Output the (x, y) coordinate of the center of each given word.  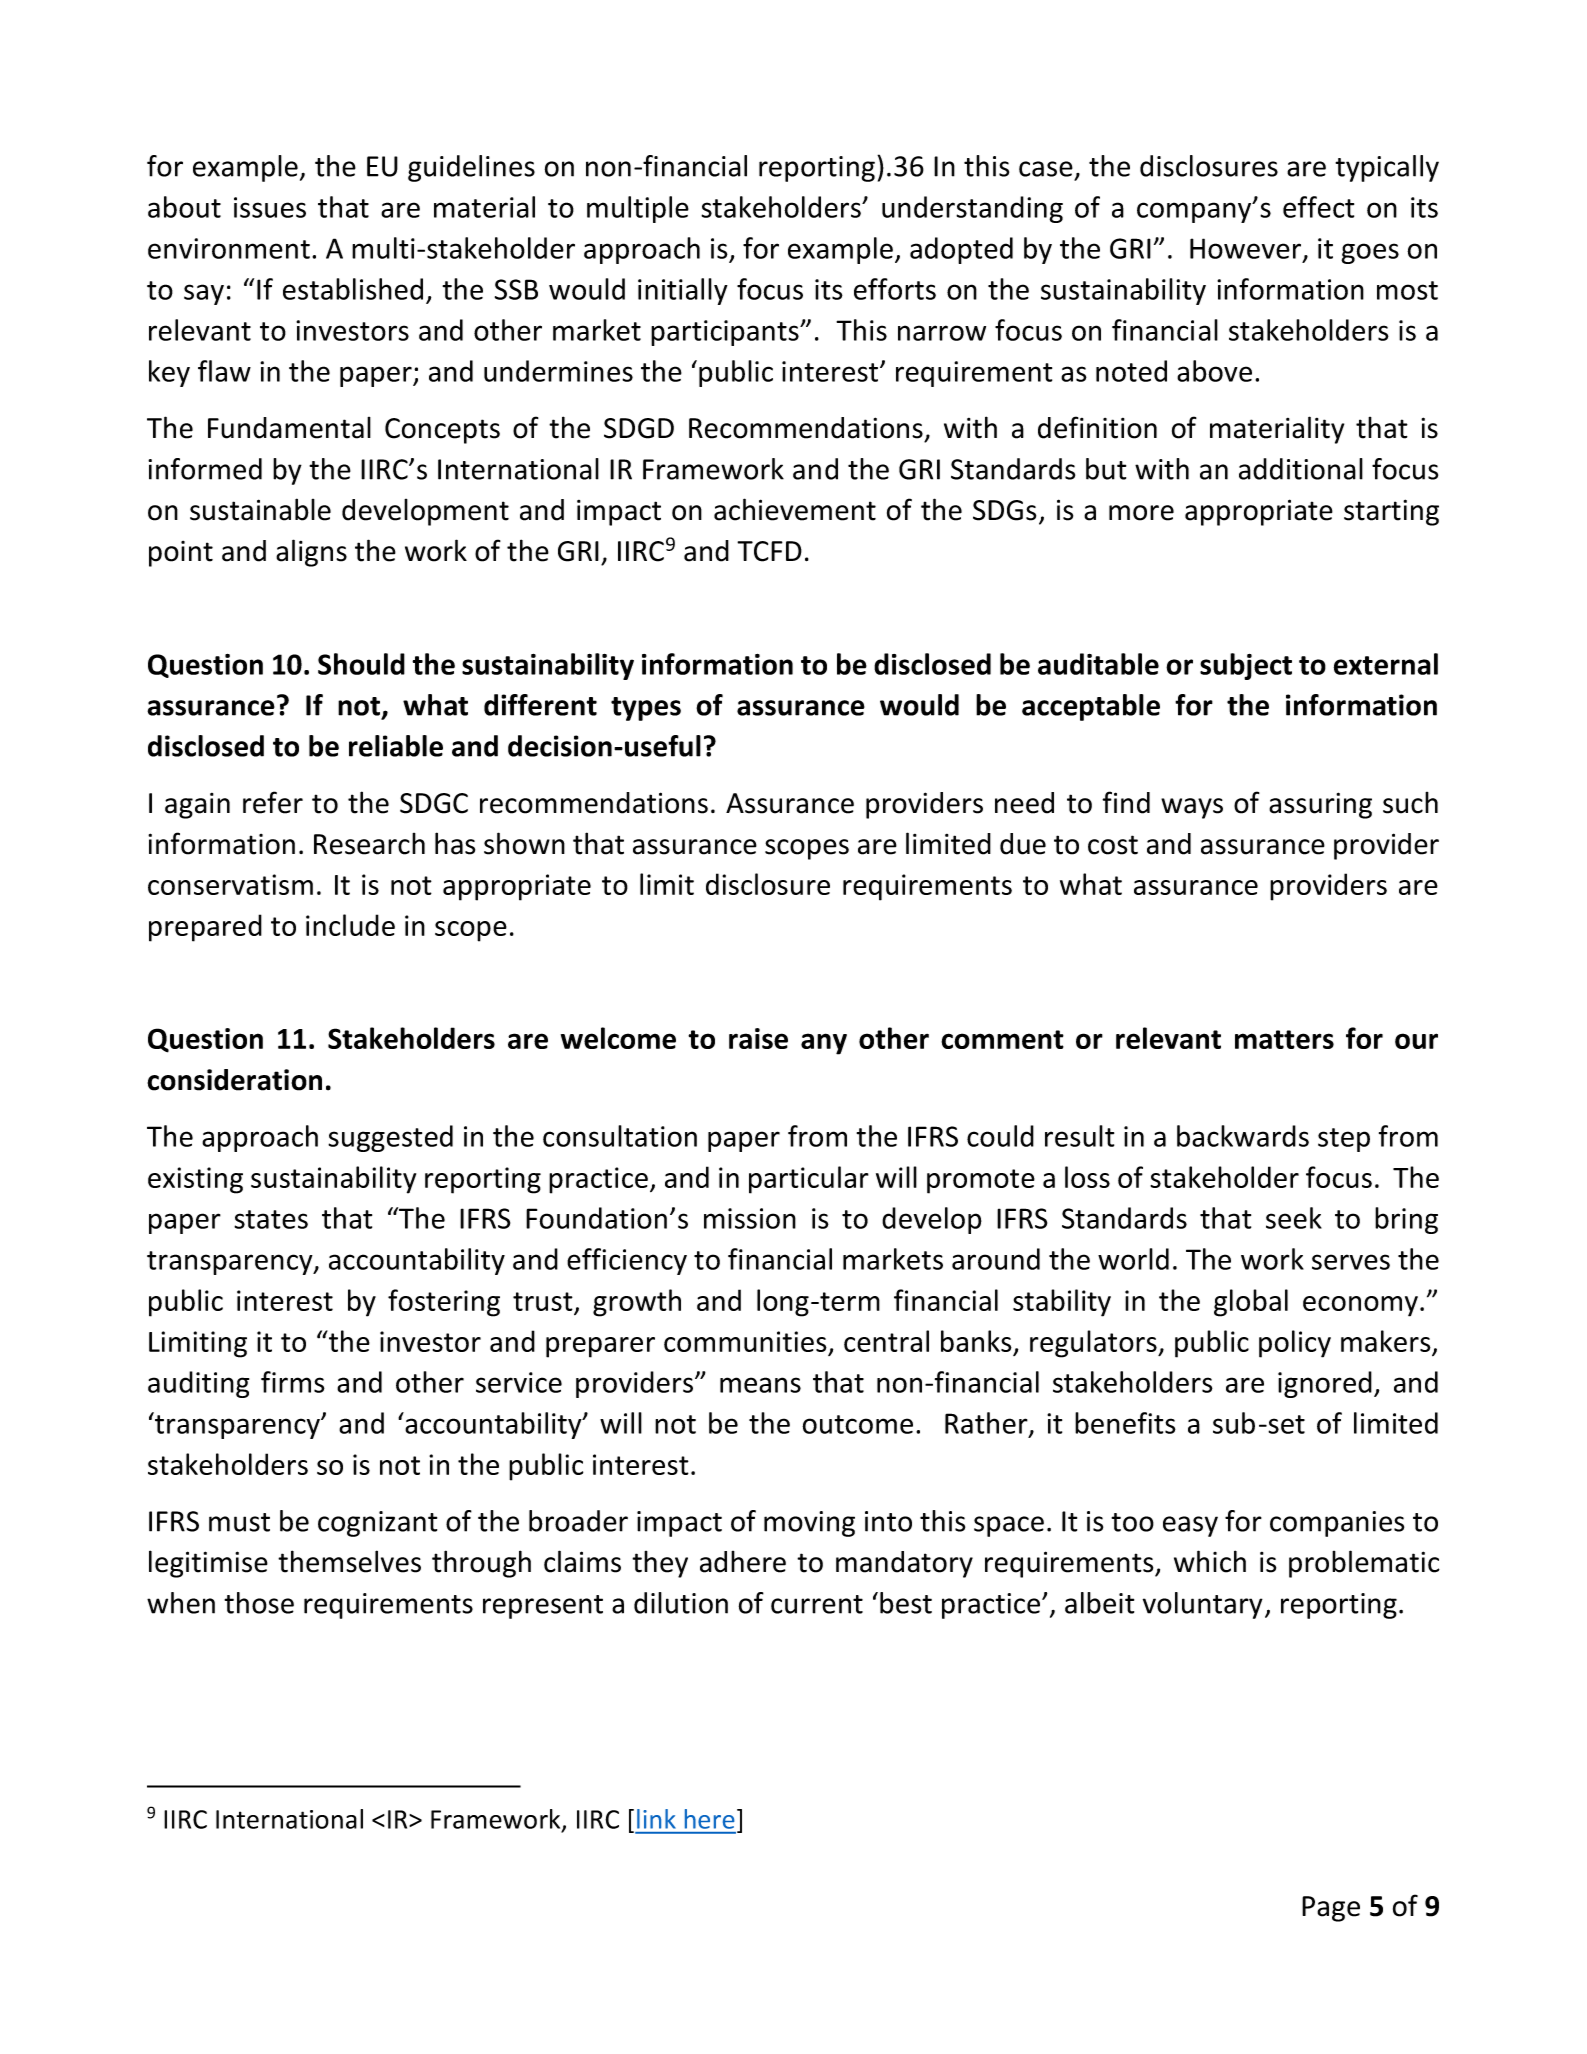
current (817, 1604)
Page (1331, 1909)
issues (270, 207)
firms (293, 1382)
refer (273, 802)
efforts (895, 289)
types (646, 709)
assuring (1320, 805)
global (1251, 1303)
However (1247, 249)
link (656, 1819)
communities (746, 1343)
